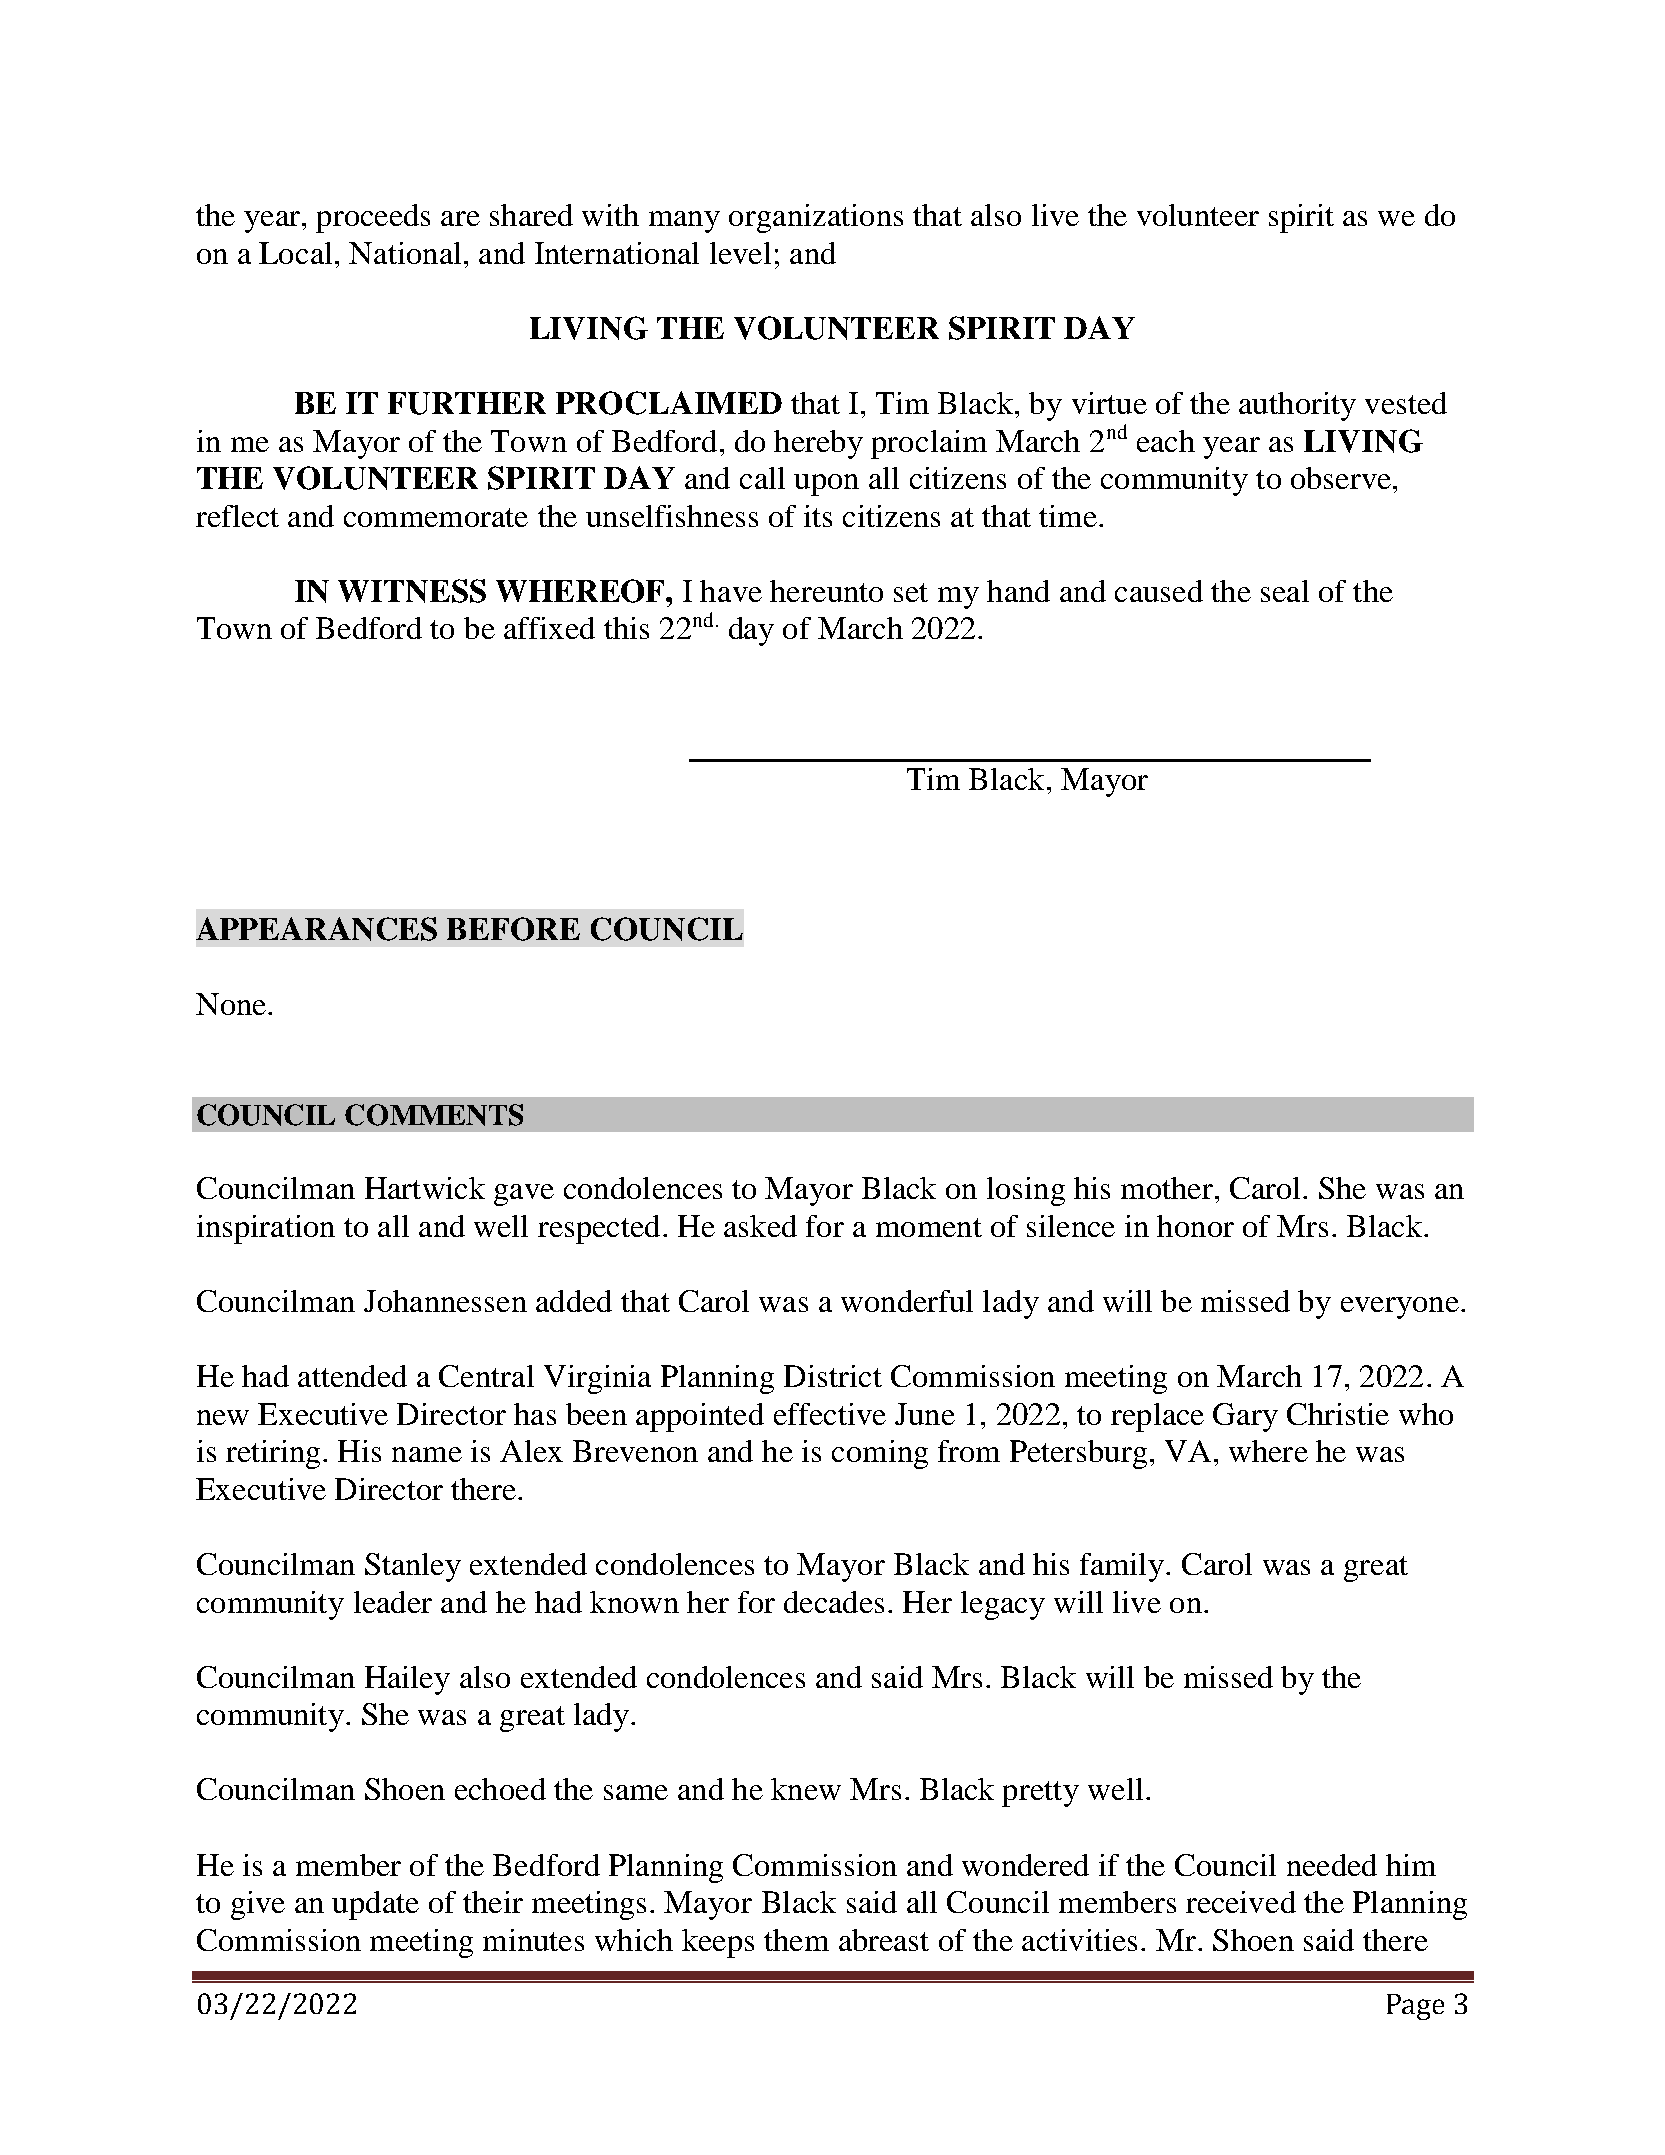 This image has width=1665, height=2155. Describe the element at coordinates (352, 1376) in the image. I see `attended` at that location.
